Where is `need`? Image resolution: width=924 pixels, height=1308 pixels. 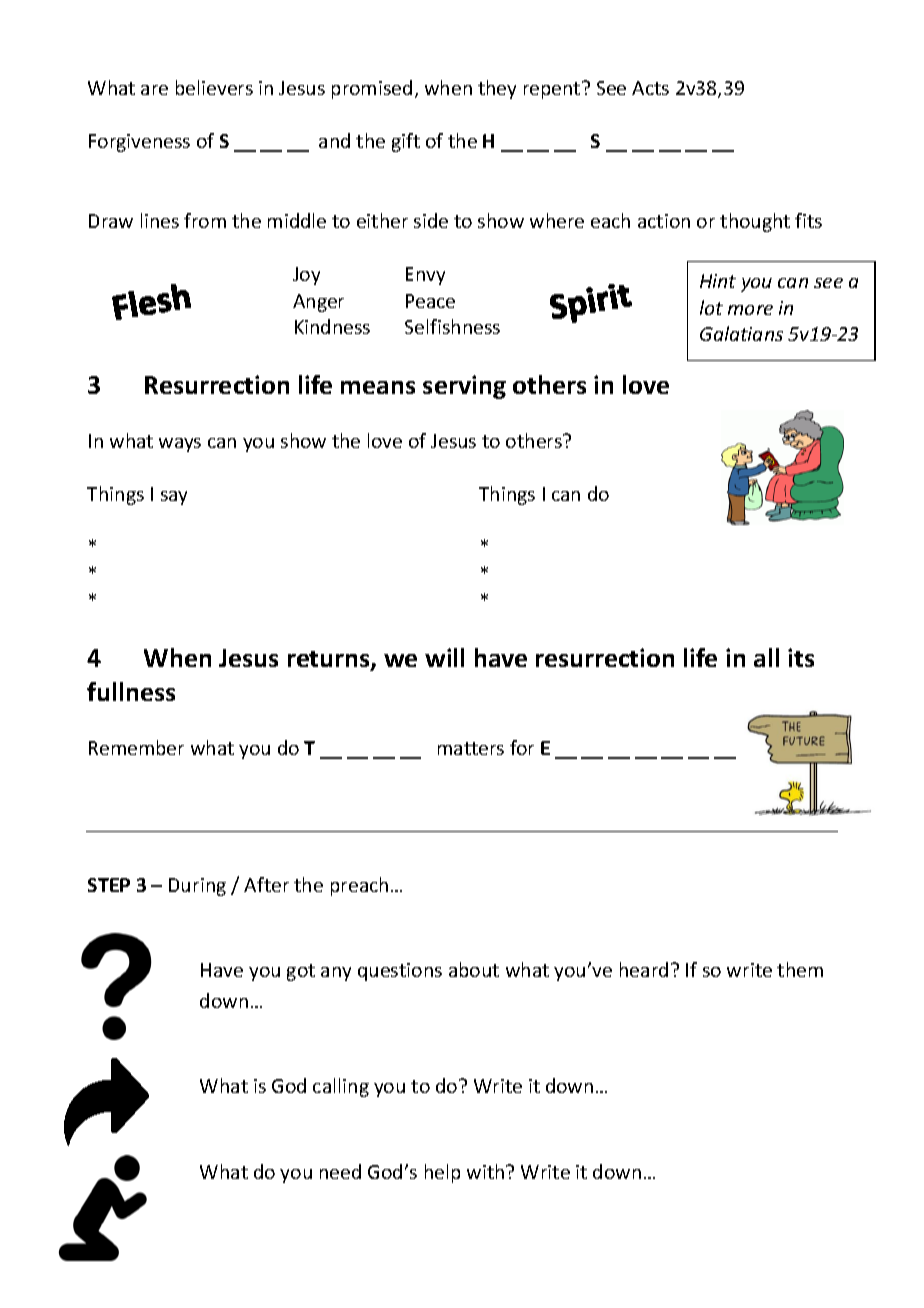 need is located at coordinates (340, 1171).
